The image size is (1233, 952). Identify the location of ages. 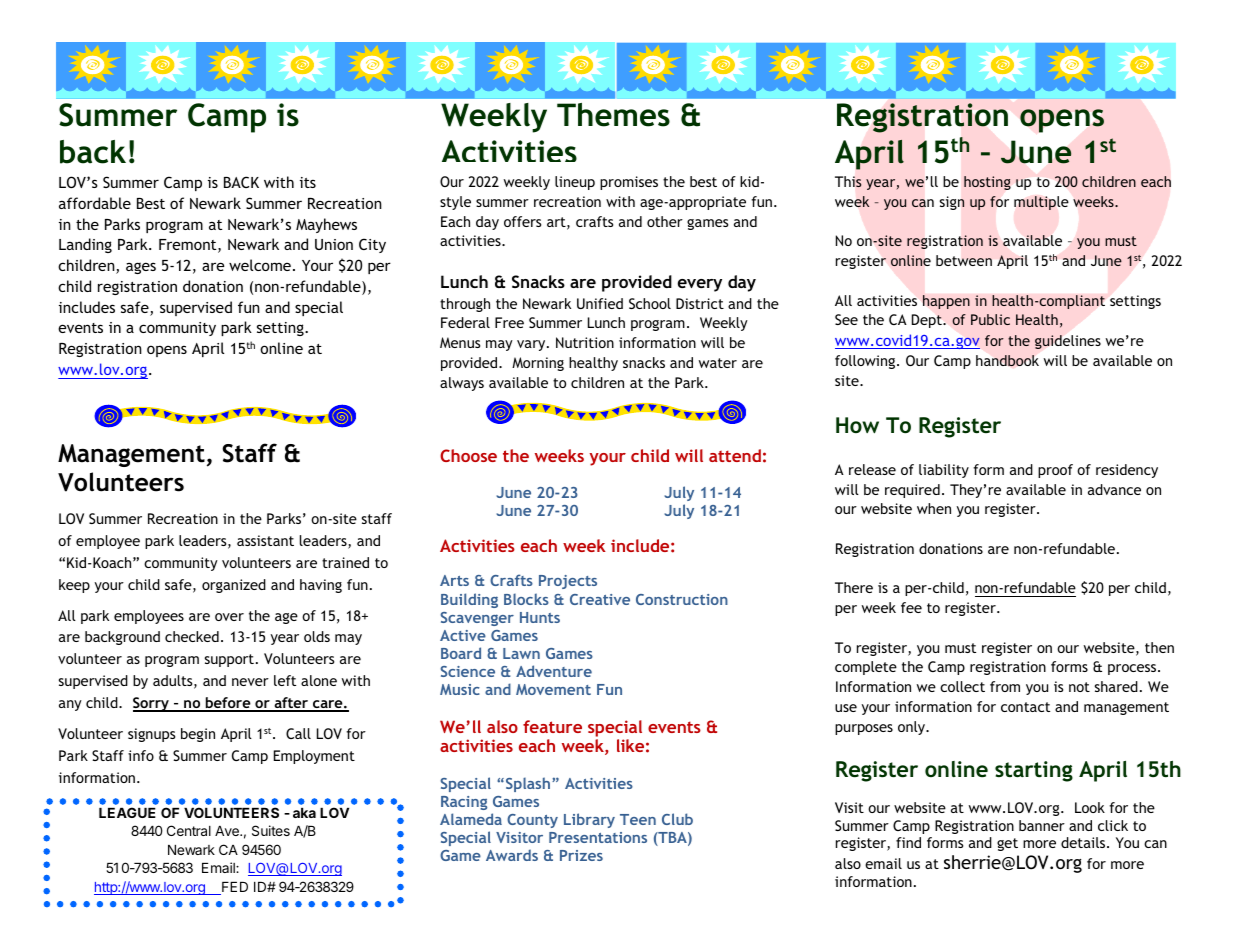
(141, 268).
